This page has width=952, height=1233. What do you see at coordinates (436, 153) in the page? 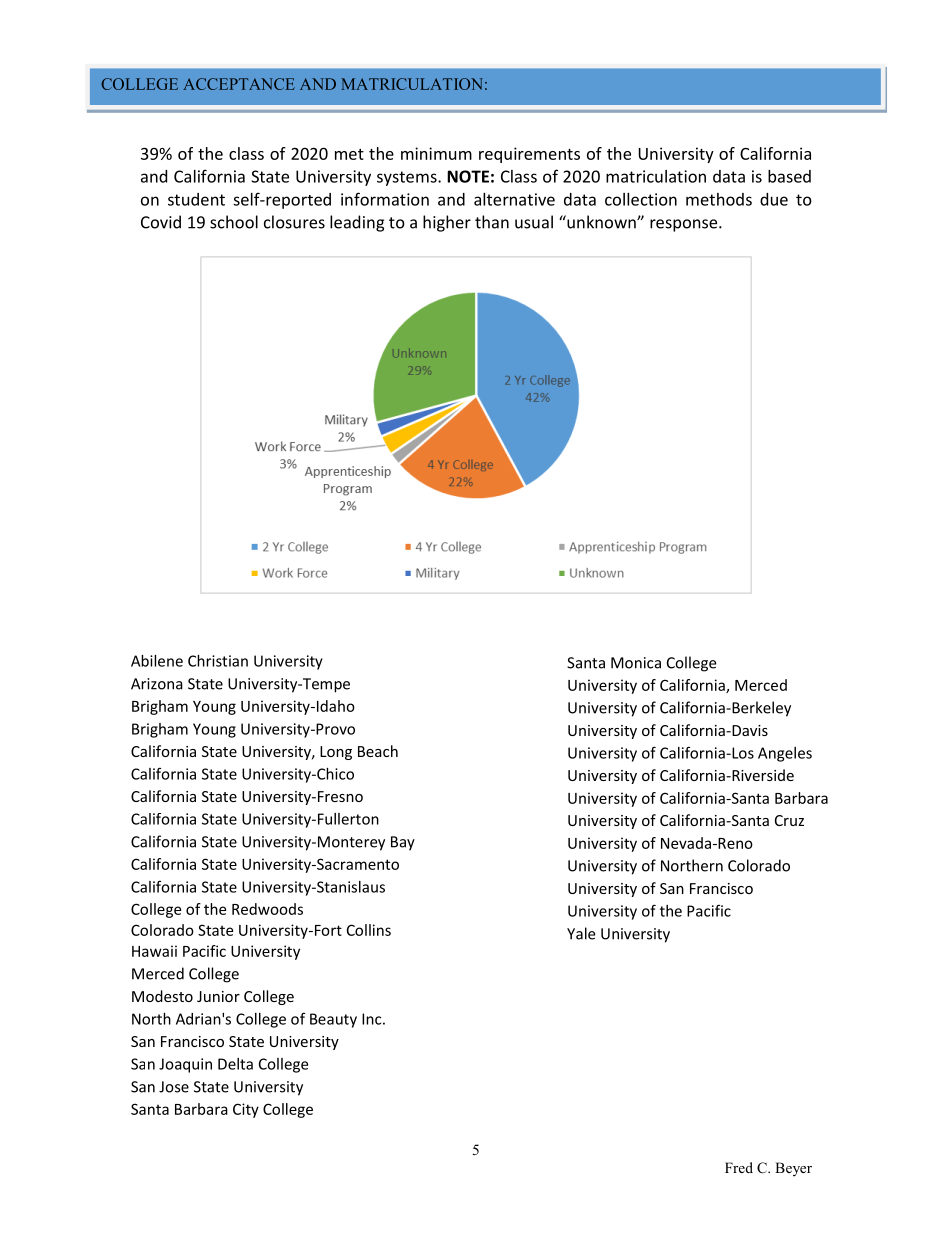
I see `minimum` at bounding box center [436, 153].
